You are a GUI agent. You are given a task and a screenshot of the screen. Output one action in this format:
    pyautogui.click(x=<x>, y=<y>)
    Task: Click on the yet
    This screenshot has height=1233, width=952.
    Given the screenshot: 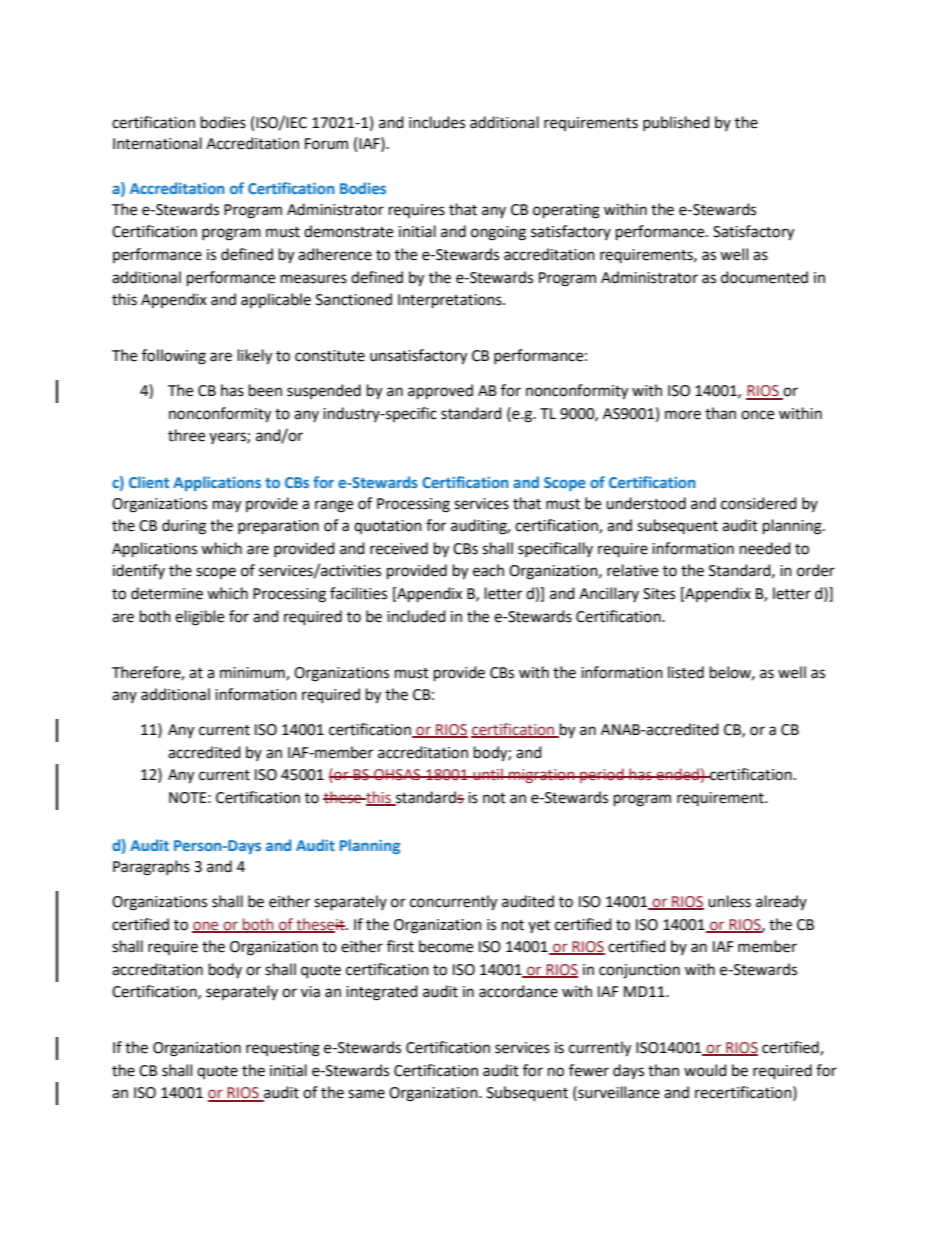 What is the action you would take?
    pyautogui.click(x=539, y=926)
